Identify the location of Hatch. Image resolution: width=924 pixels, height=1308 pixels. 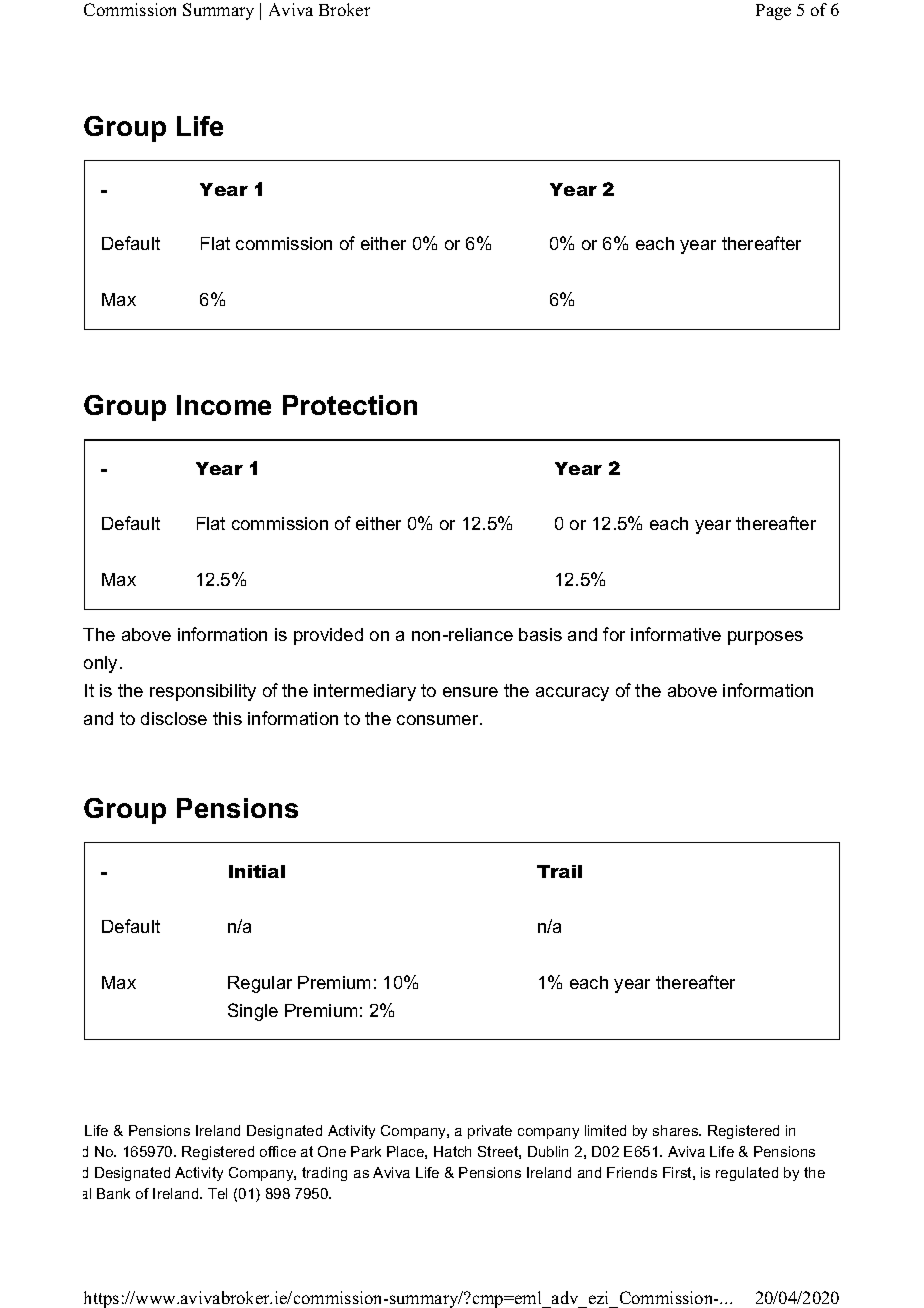
(452, 1151).
